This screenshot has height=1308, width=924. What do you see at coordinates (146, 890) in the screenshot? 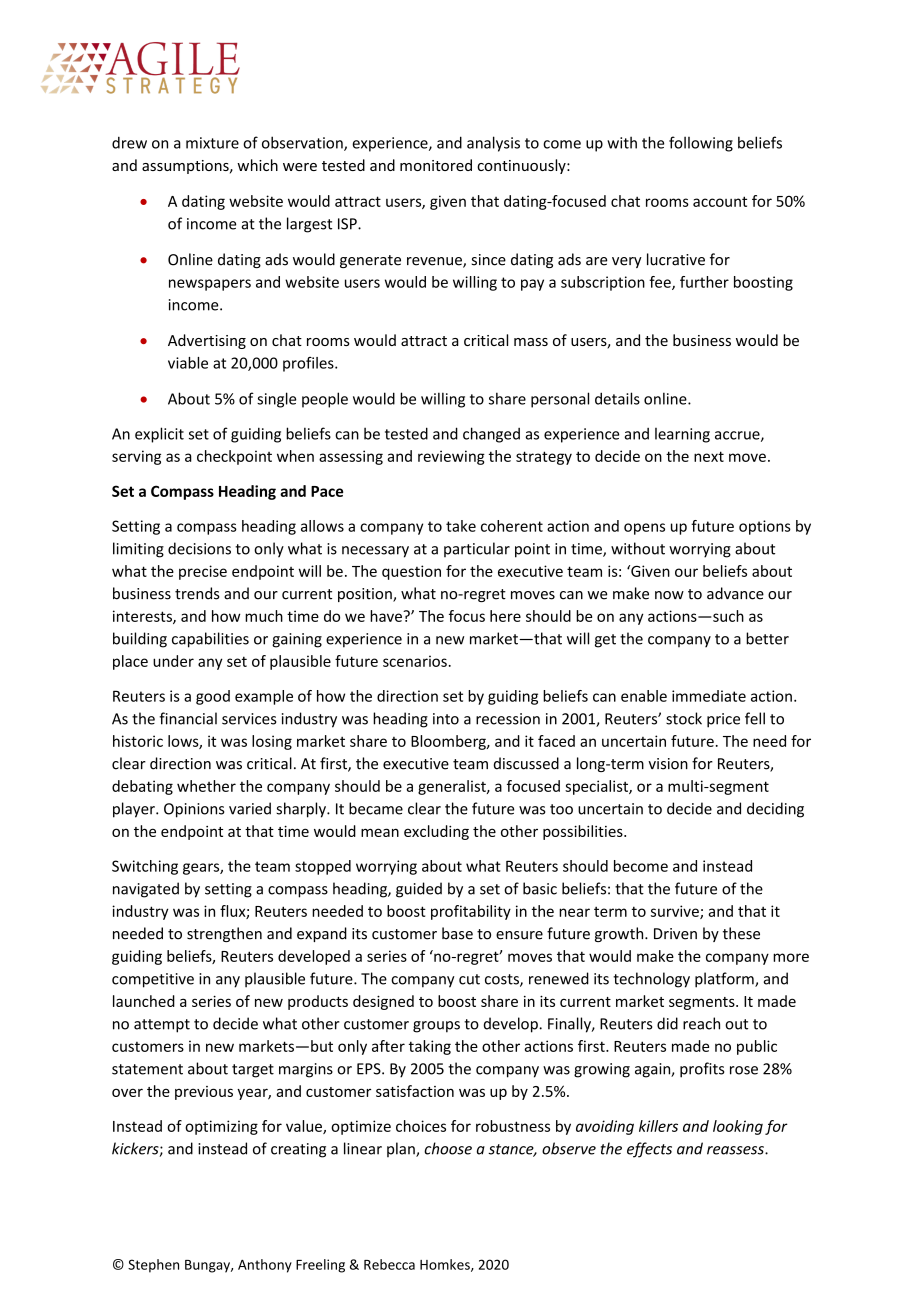
I see `navigated` at bounding box center [146, 890].
